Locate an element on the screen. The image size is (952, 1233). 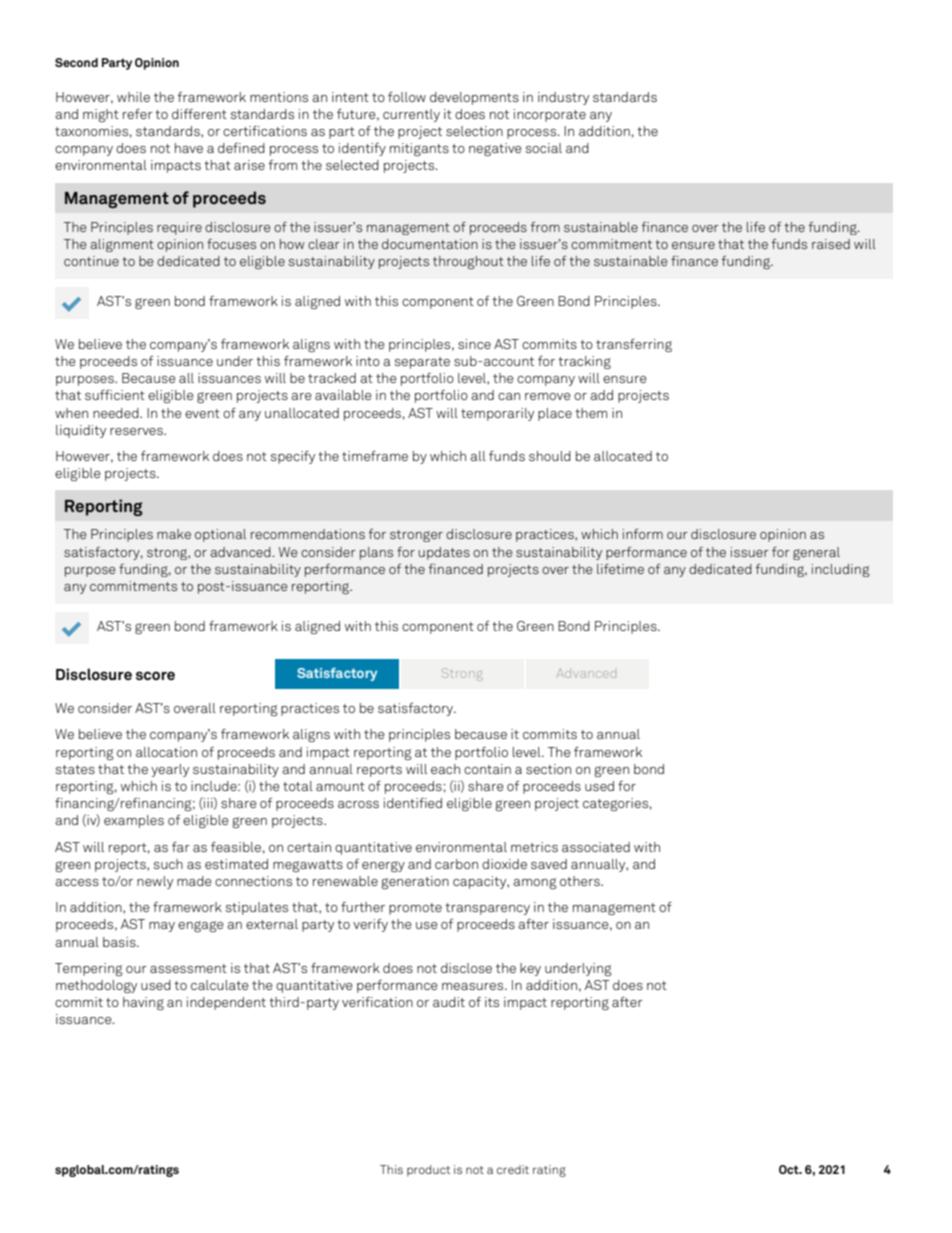
each is located at coordinates (445, 769).
